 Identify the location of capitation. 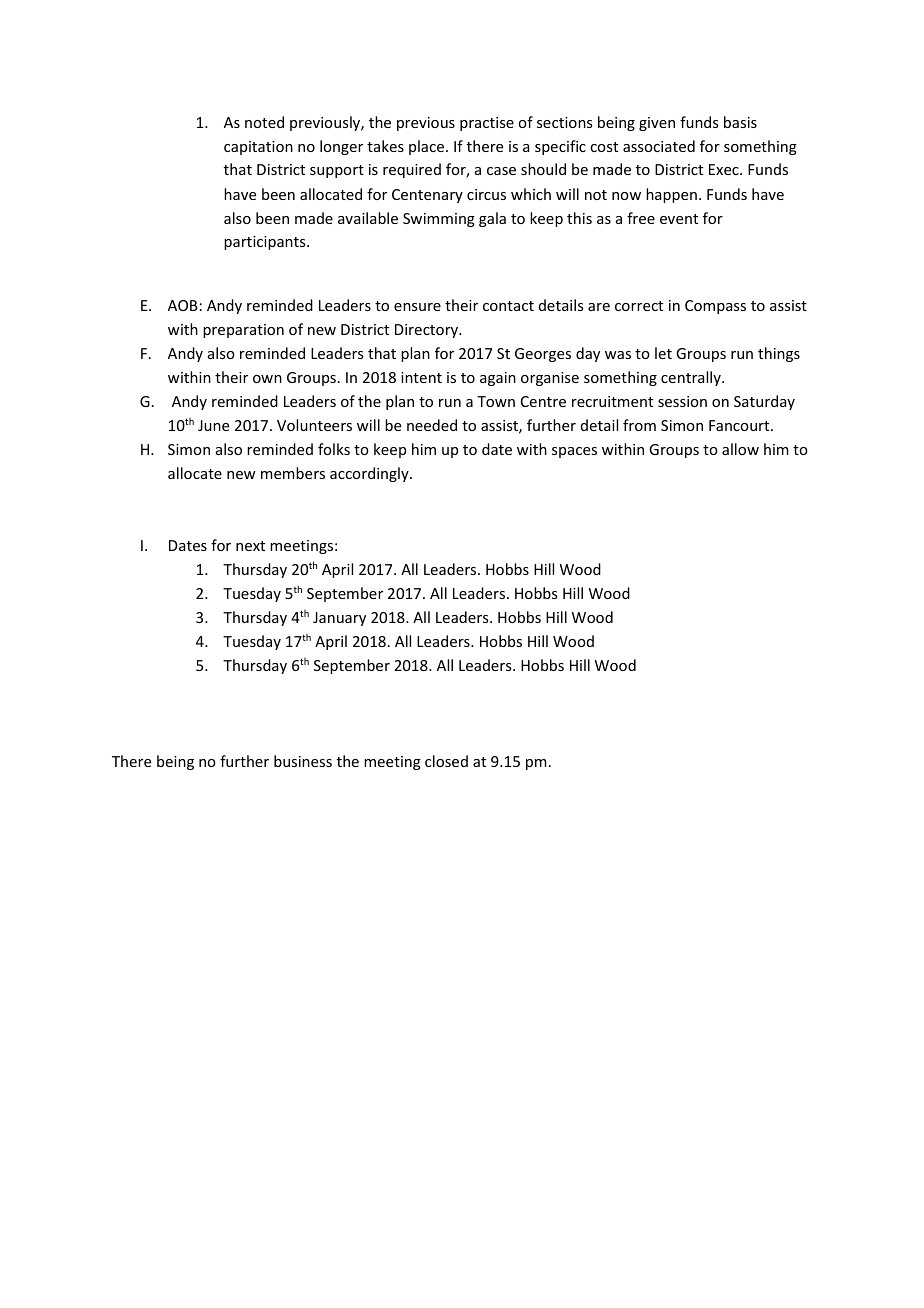
(258, 148).
